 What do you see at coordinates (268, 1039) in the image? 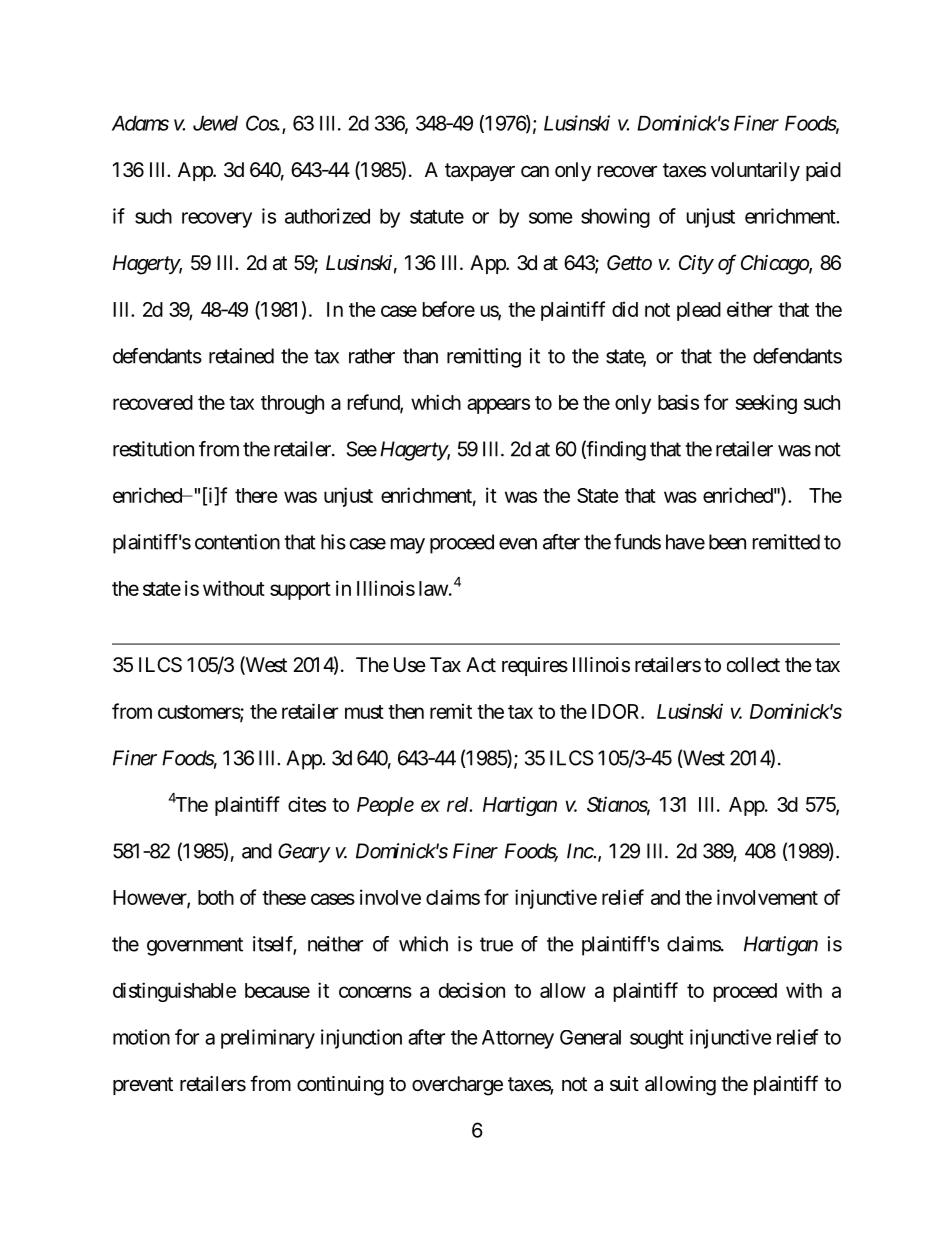
I see `preliminary` at bounding box center [268, 1039].
